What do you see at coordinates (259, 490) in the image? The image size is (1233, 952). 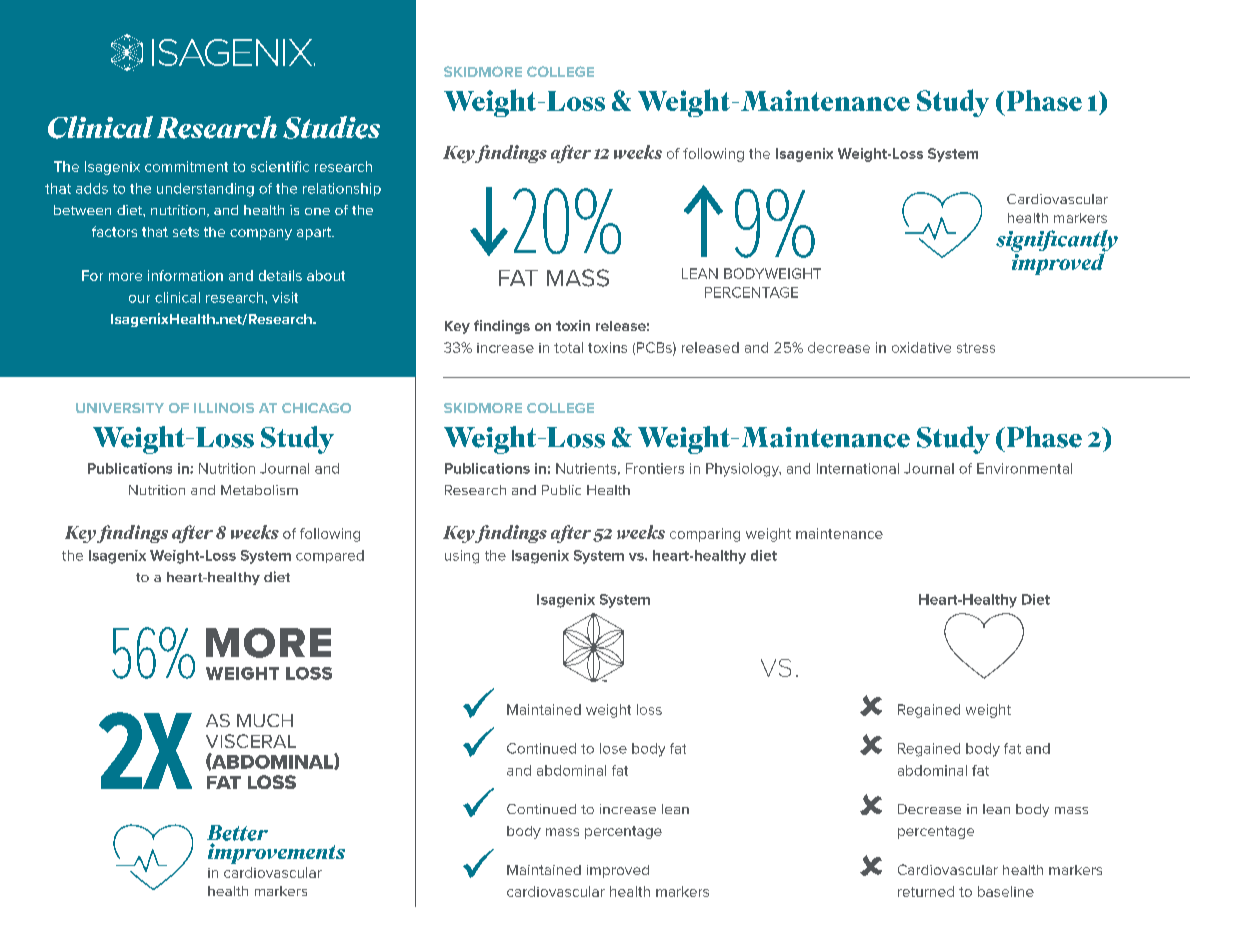 I see `Metabolism` at bounding box center [259, 490].
